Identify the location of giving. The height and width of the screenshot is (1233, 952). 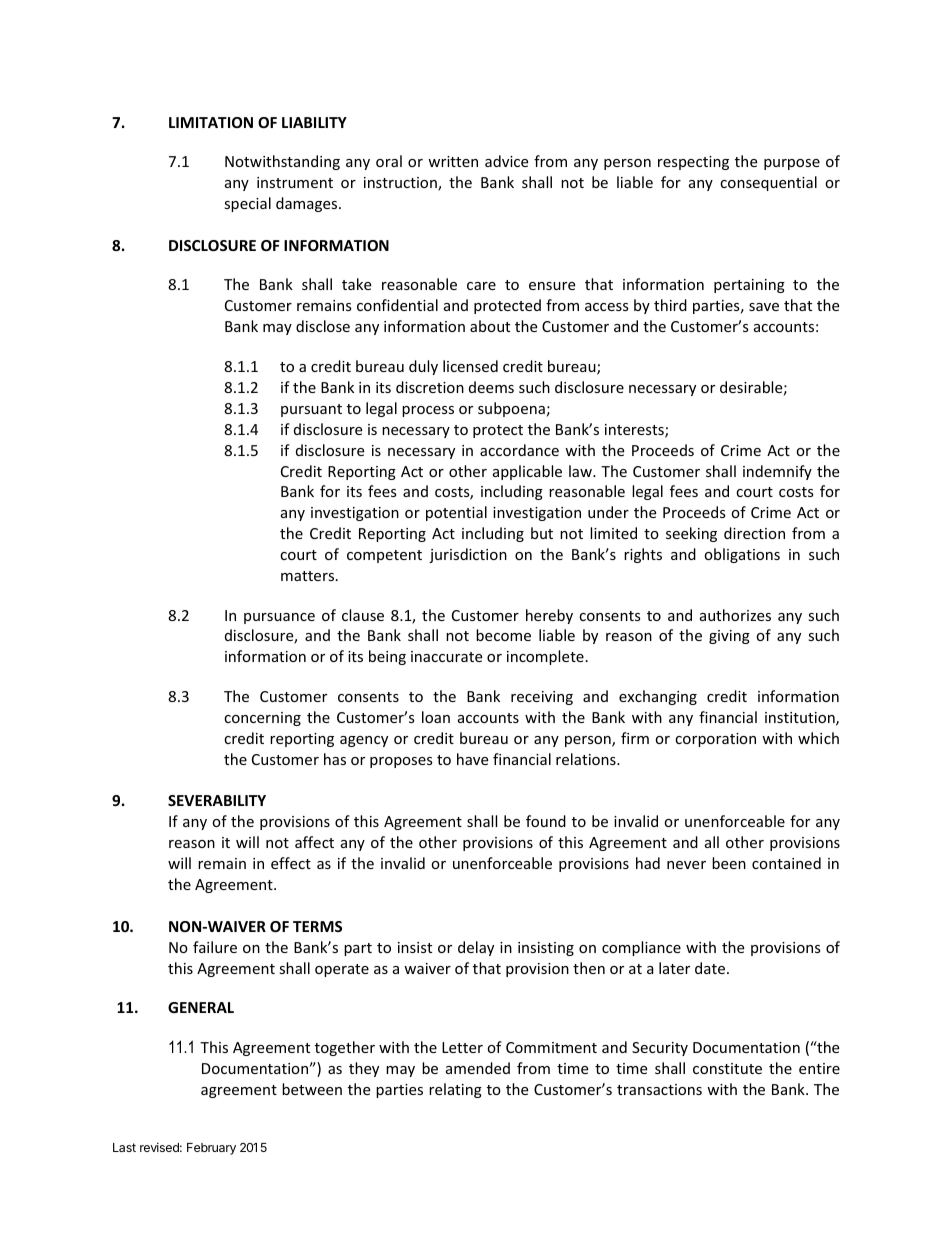
(729, 637).
